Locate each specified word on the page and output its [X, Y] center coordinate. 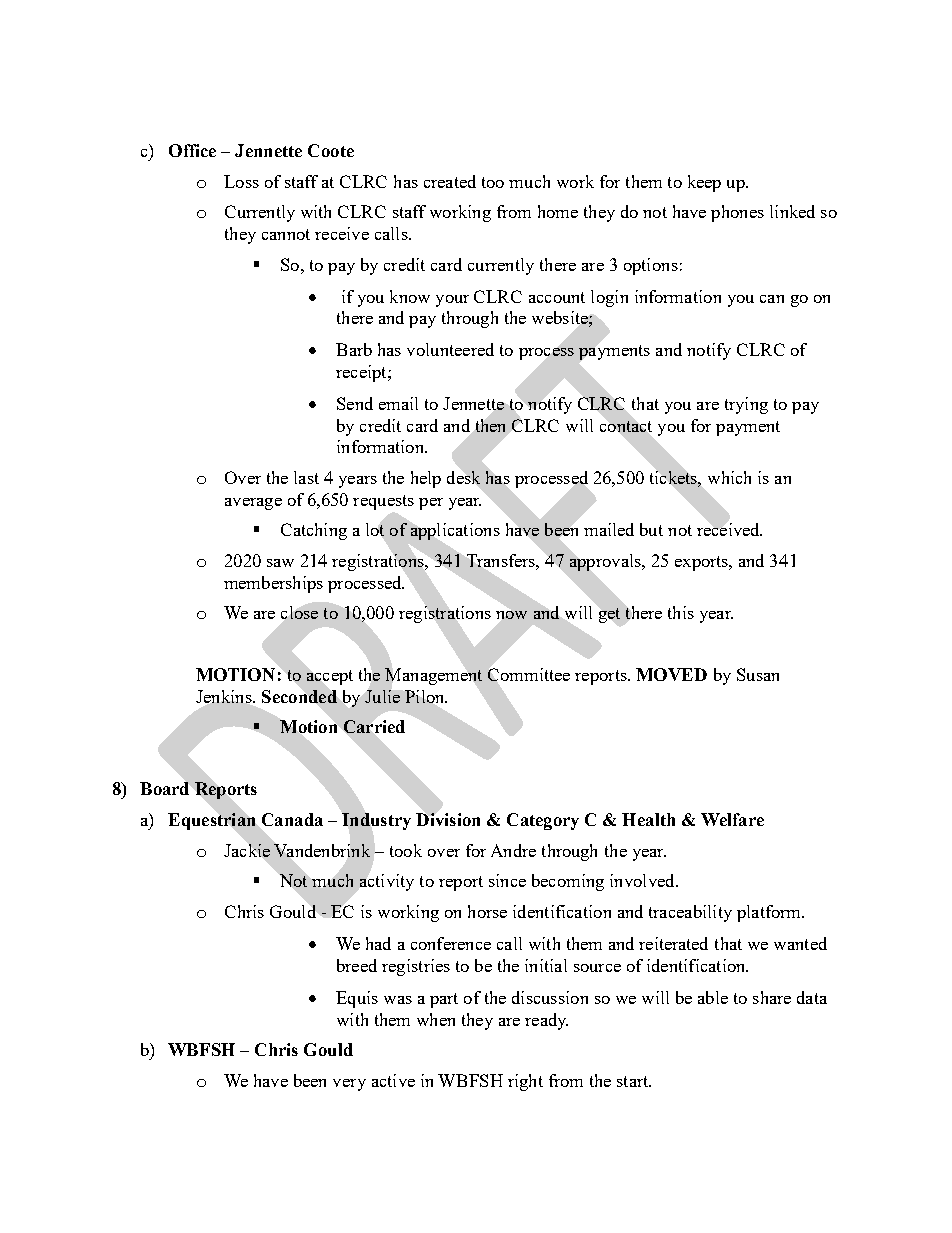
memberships [273, 584]
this [681, 612]
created [450, 181]
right [525, 1082]
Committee [529, 674]
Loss [241, 181]
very [349, 1085]
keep [704, 183]
